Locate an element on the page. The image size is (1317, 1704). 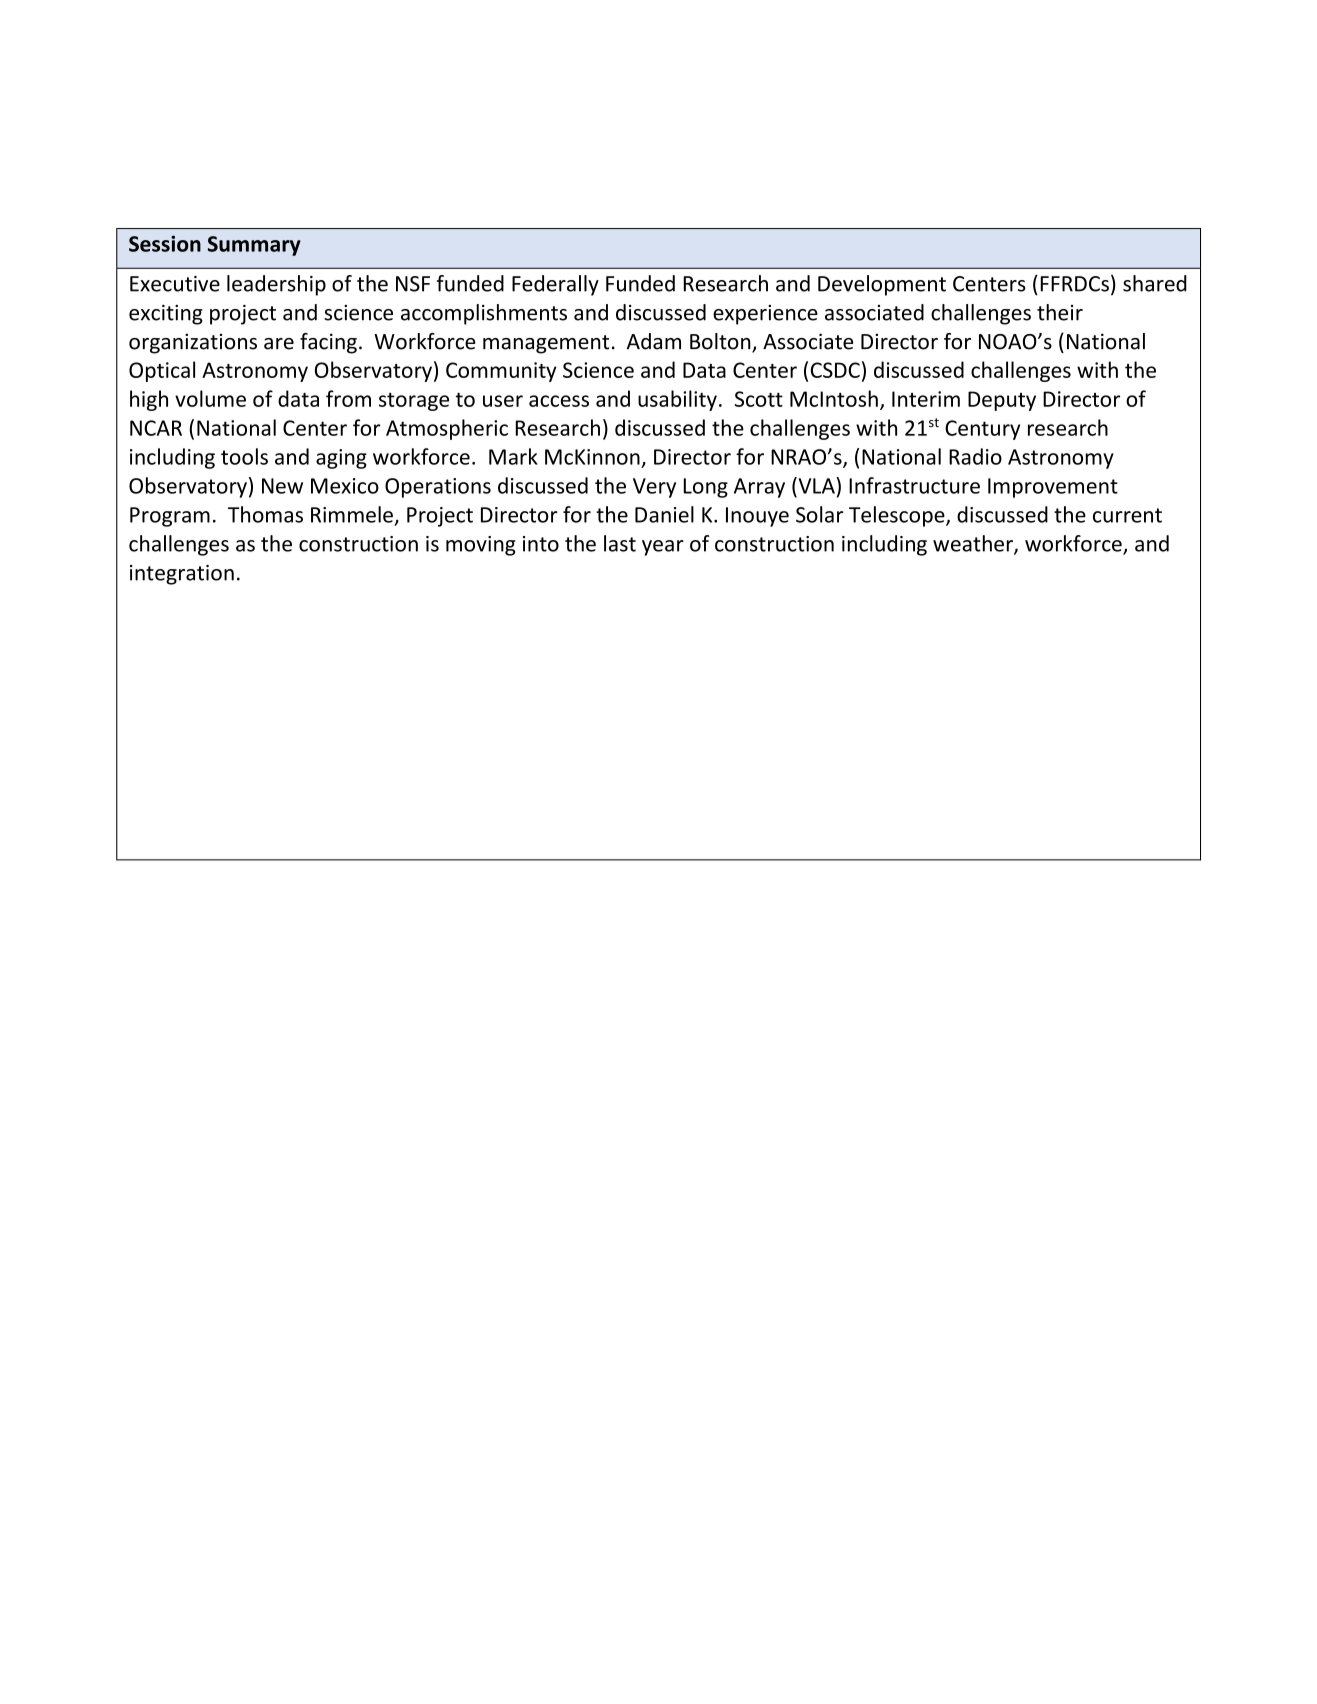
tools is located at coordinates (244, 456).
